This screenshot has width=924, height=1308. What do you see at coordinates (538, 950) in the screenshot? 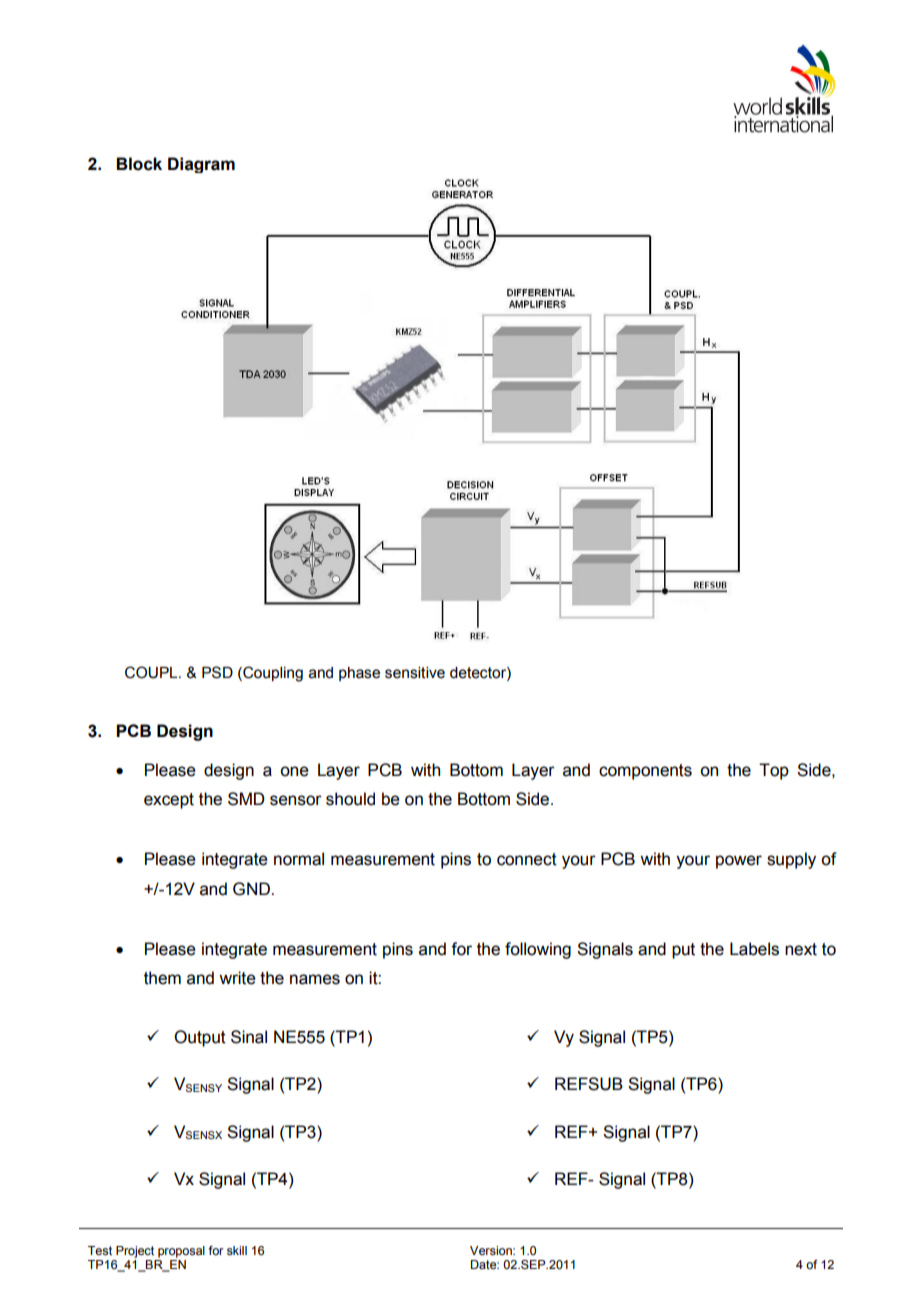
I see `following` at bounding box center [538, 950].
